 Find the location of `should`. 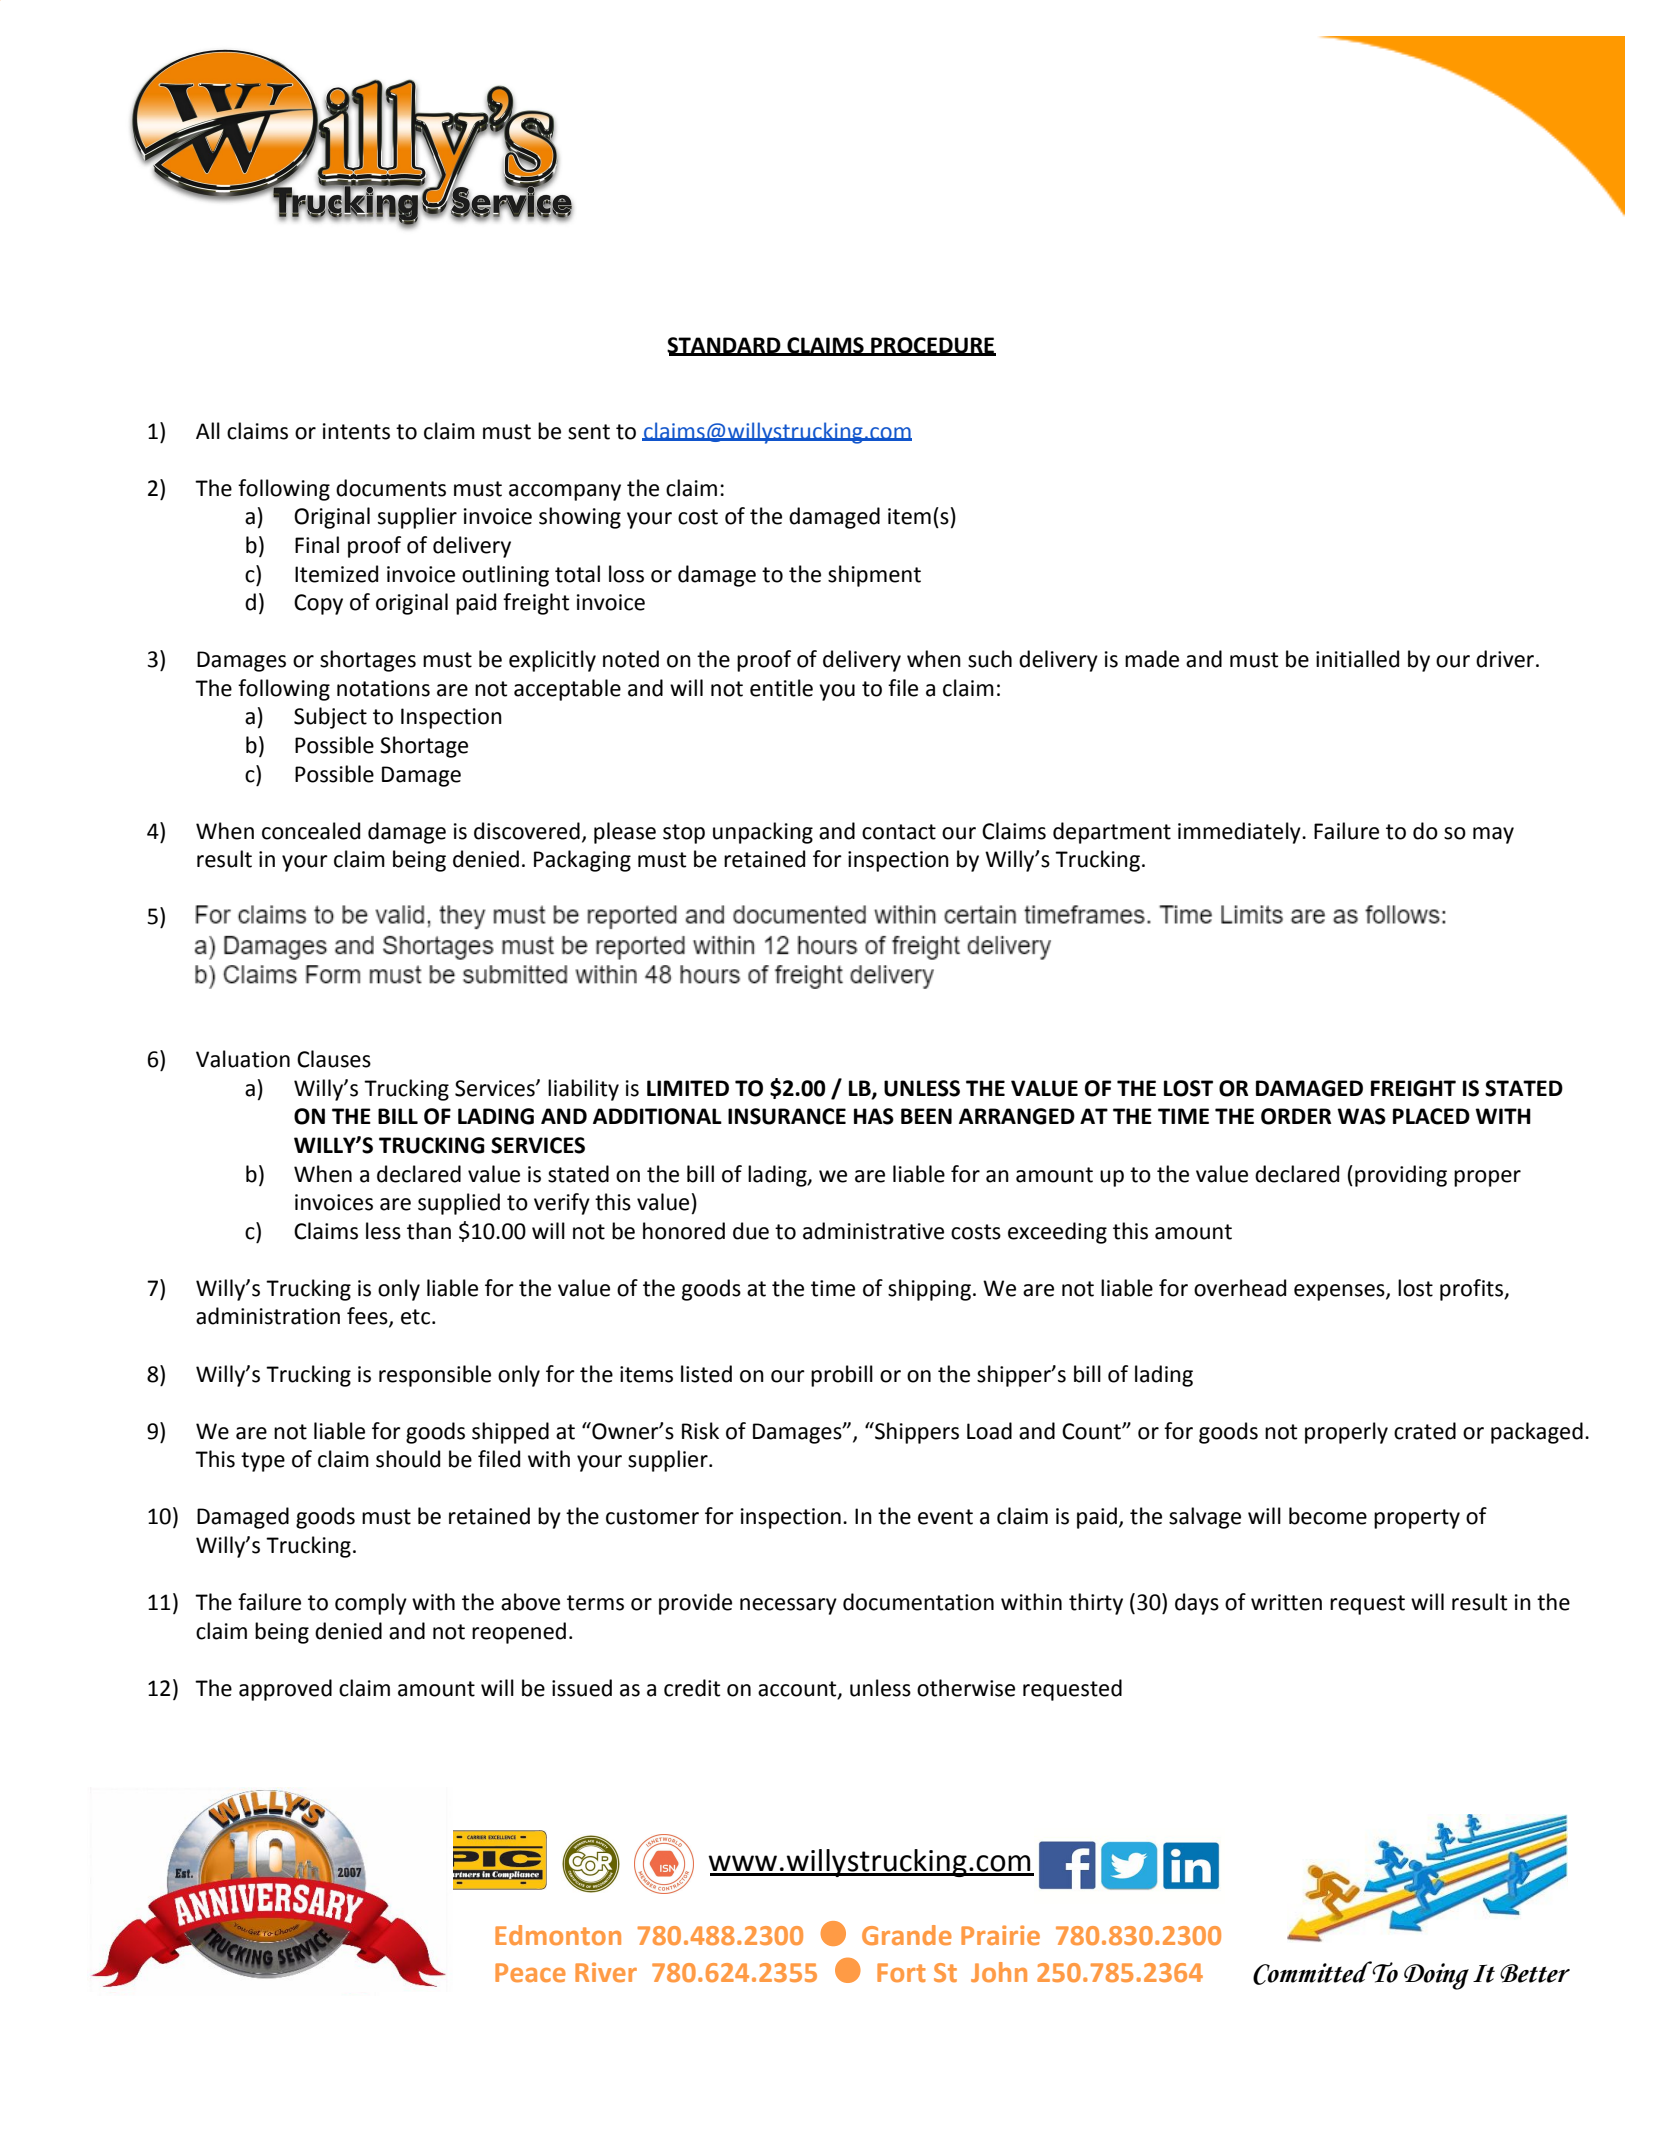

should is located at coordinates (408, 1459).
